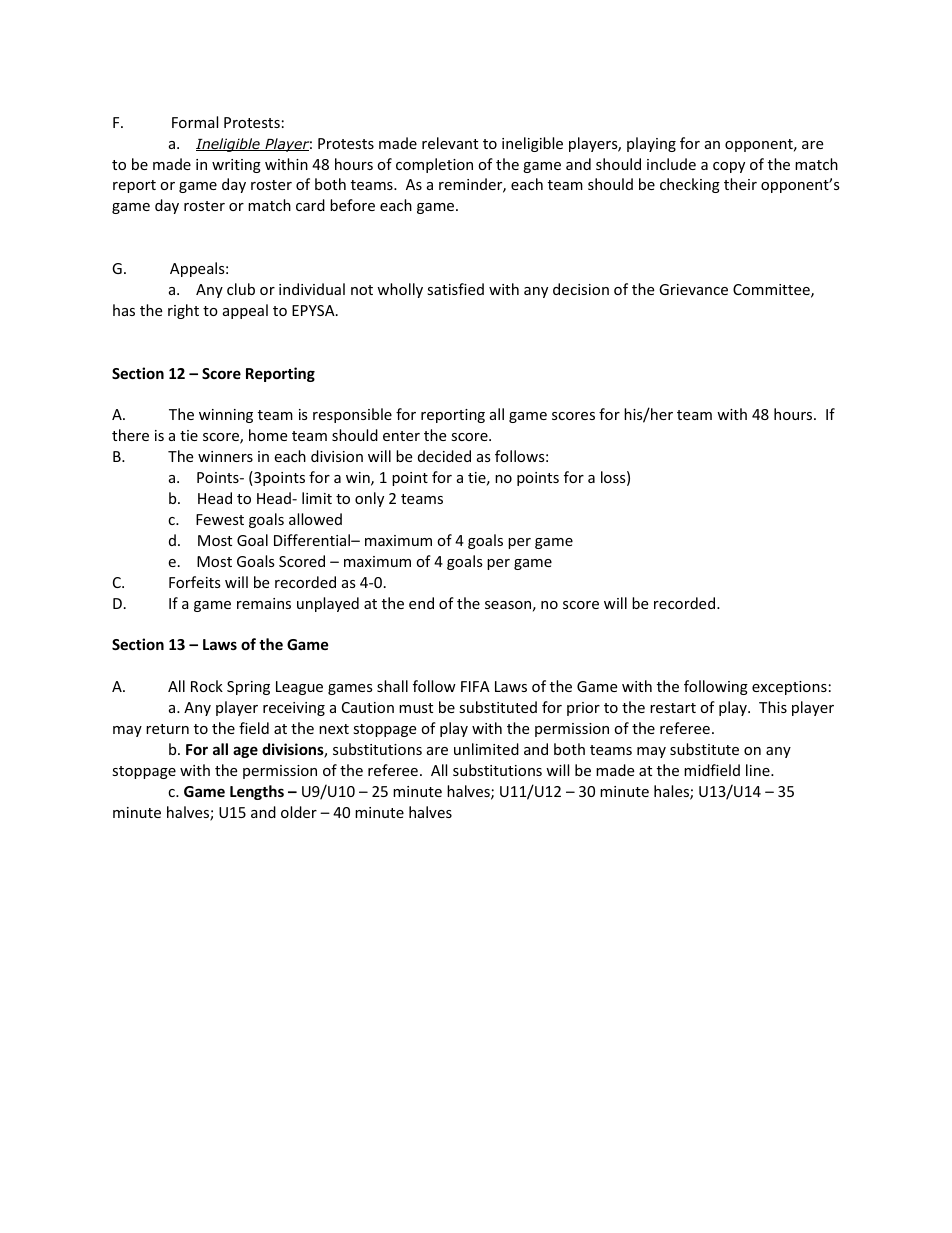 Image resolution: width=952 pixels, height=1233 pixels. Describe the element at coordinates (401, 436) in the screenshot. I see `enter` at that location.
